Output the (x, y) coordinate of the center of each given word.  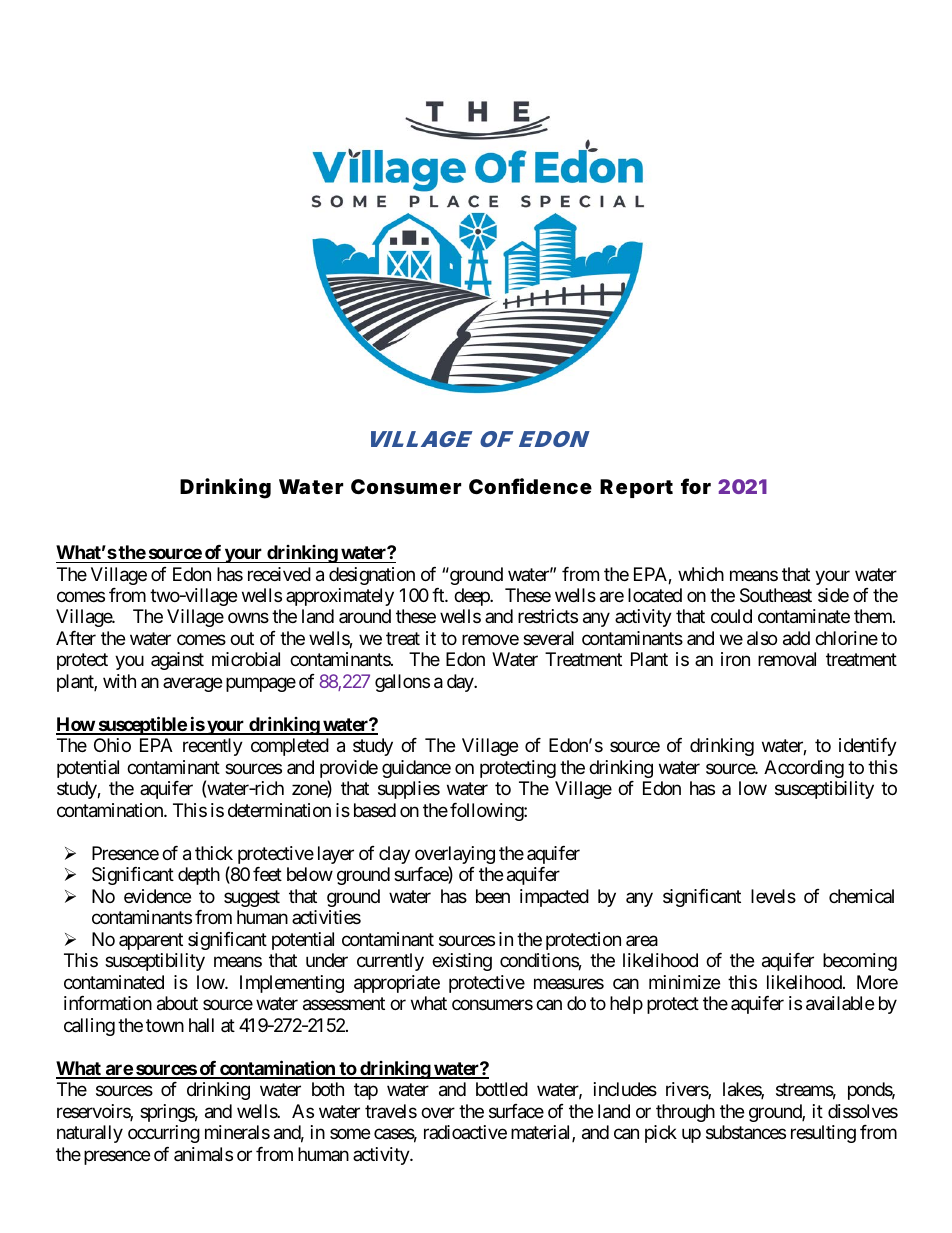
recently (213, 747)
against (177, 661)
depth (199, 876)
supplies (409, 790)
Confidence (530, 486)
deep (472, 597)
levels (773, 896)
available (840, 1003)
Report (636, 488)
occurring (164, 1134)
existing (462, 962)
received (279, 574)
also (762, 638)
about (177, 1003)
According (804, 769)
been (493, 896)
